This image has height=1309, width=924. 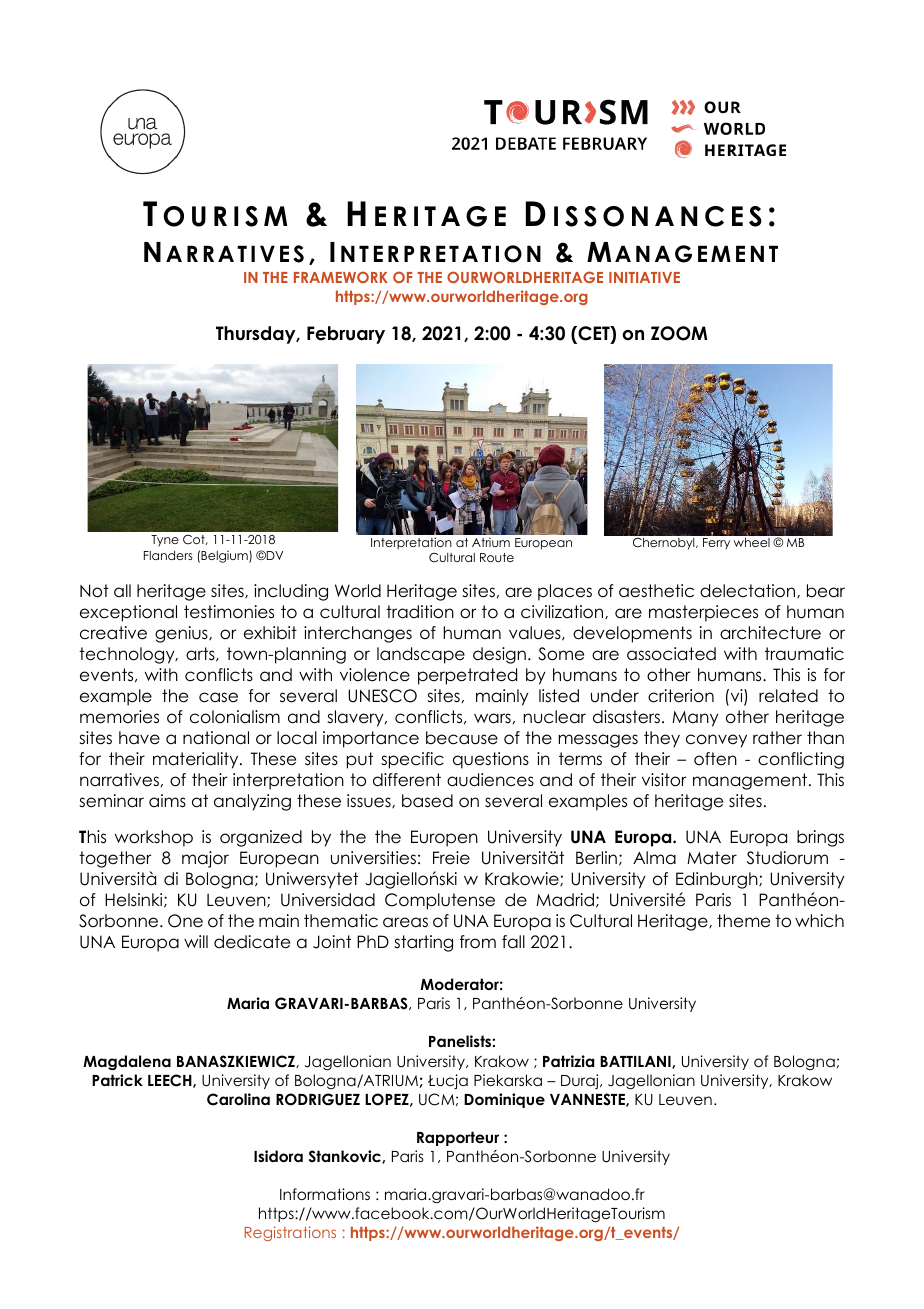 What do you see at coordinates (478, 942) in the image?
I see `from` at bounding box center [478, 942].
